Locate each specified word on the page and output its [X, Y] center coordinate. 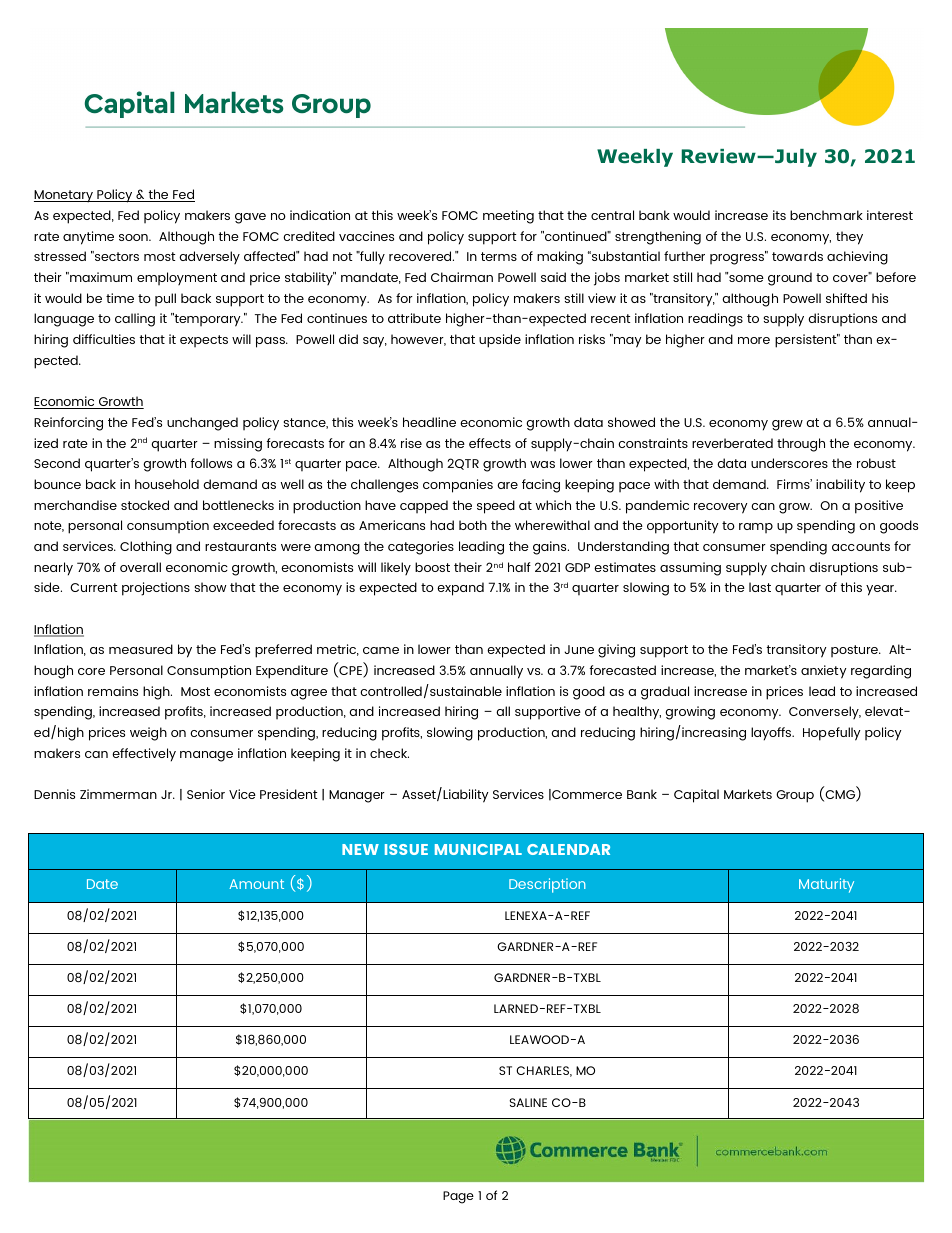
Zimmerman [118, 794]
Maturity [826, 885]
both [473, 525]
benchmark [826, 215]
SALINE [528, 1102]
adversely [209, 257]
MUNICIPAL [478, 849]
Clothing [146, 548]
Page [458, 1197]
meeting [508, 217]
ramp [756, 528]
